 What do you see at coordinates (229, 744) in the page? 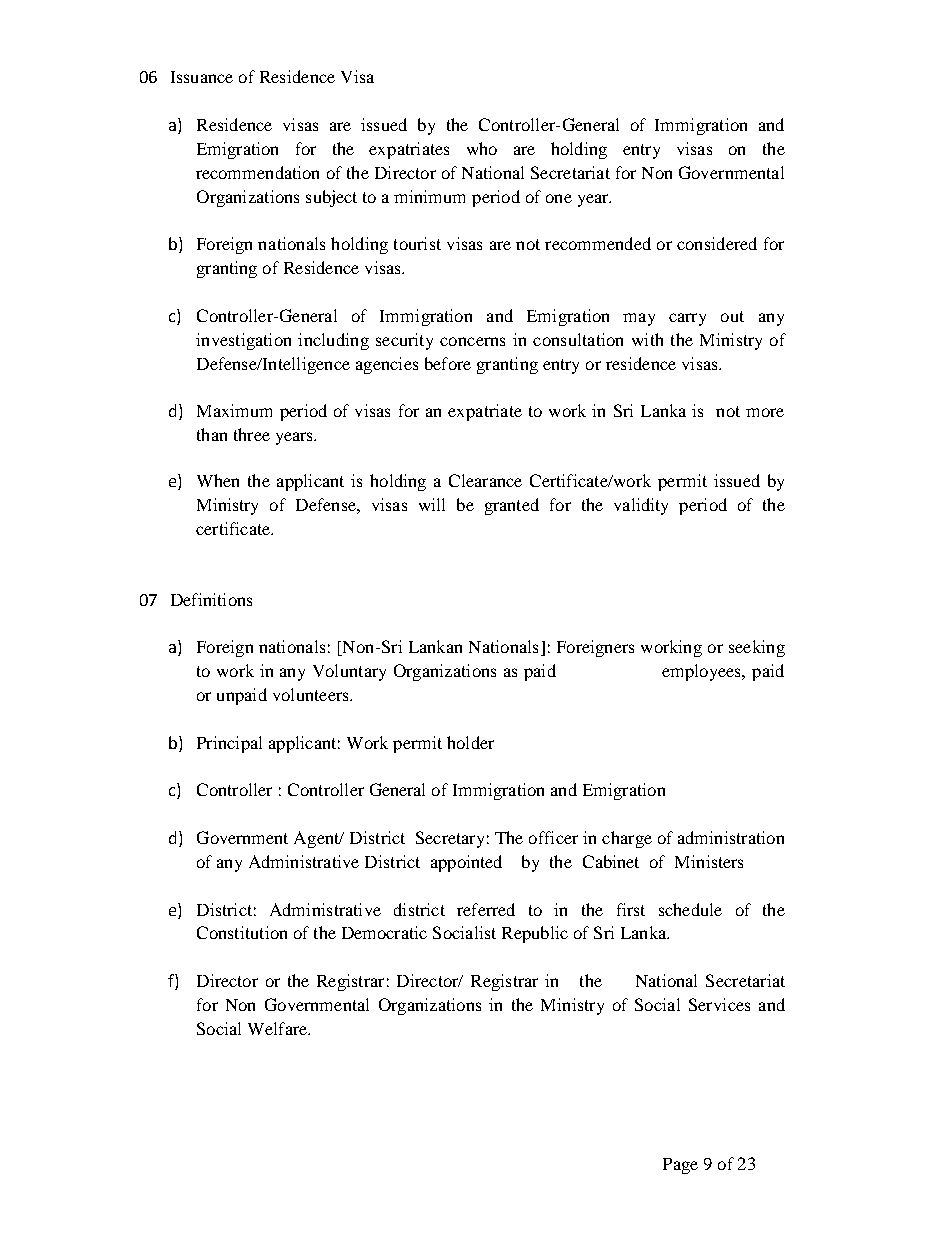
I see `Principal` at bounding box center [229, 744].
